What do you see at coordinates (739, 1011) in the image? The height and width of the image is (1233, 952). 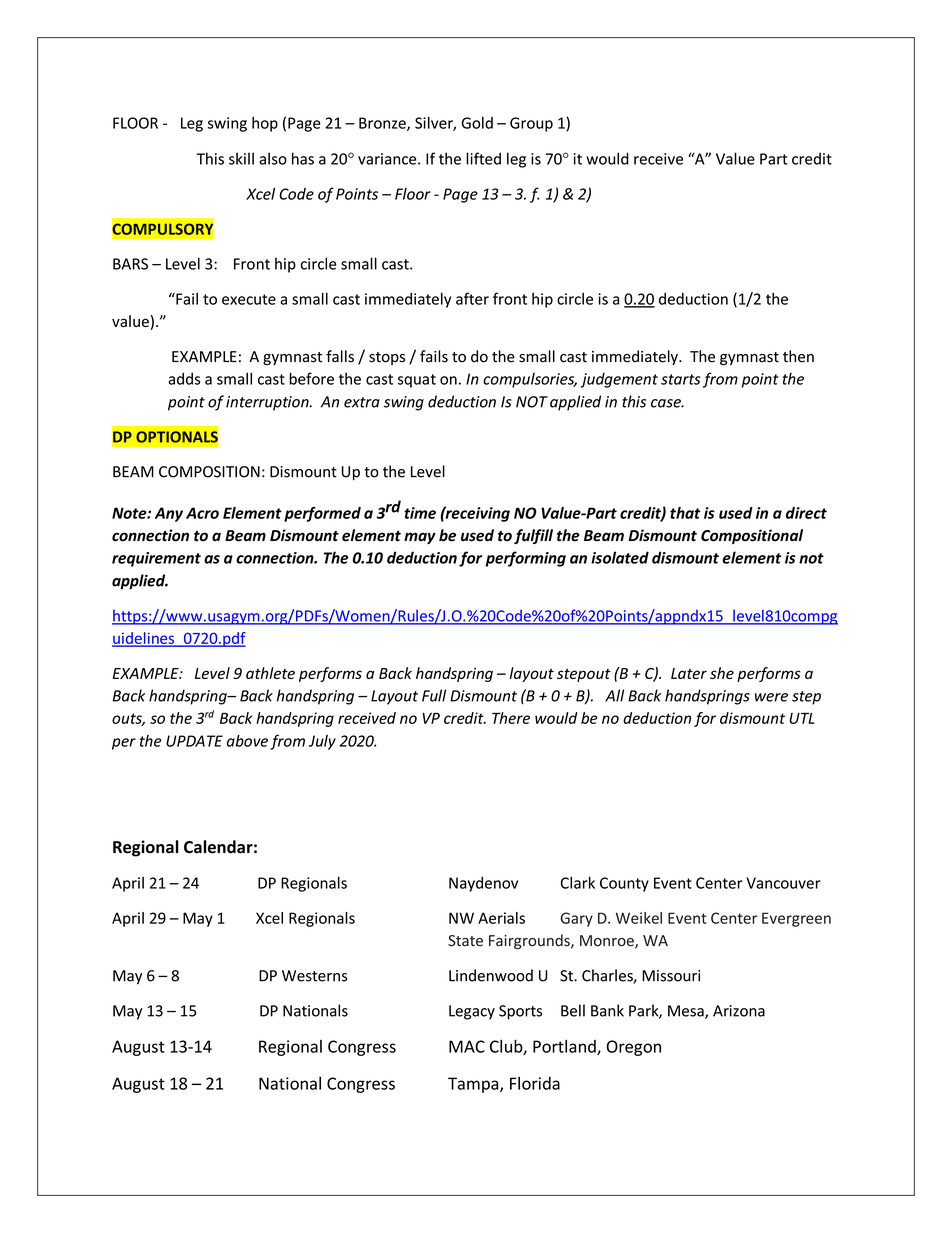 I see `Arizona` at bounding box center [739, 1011].
